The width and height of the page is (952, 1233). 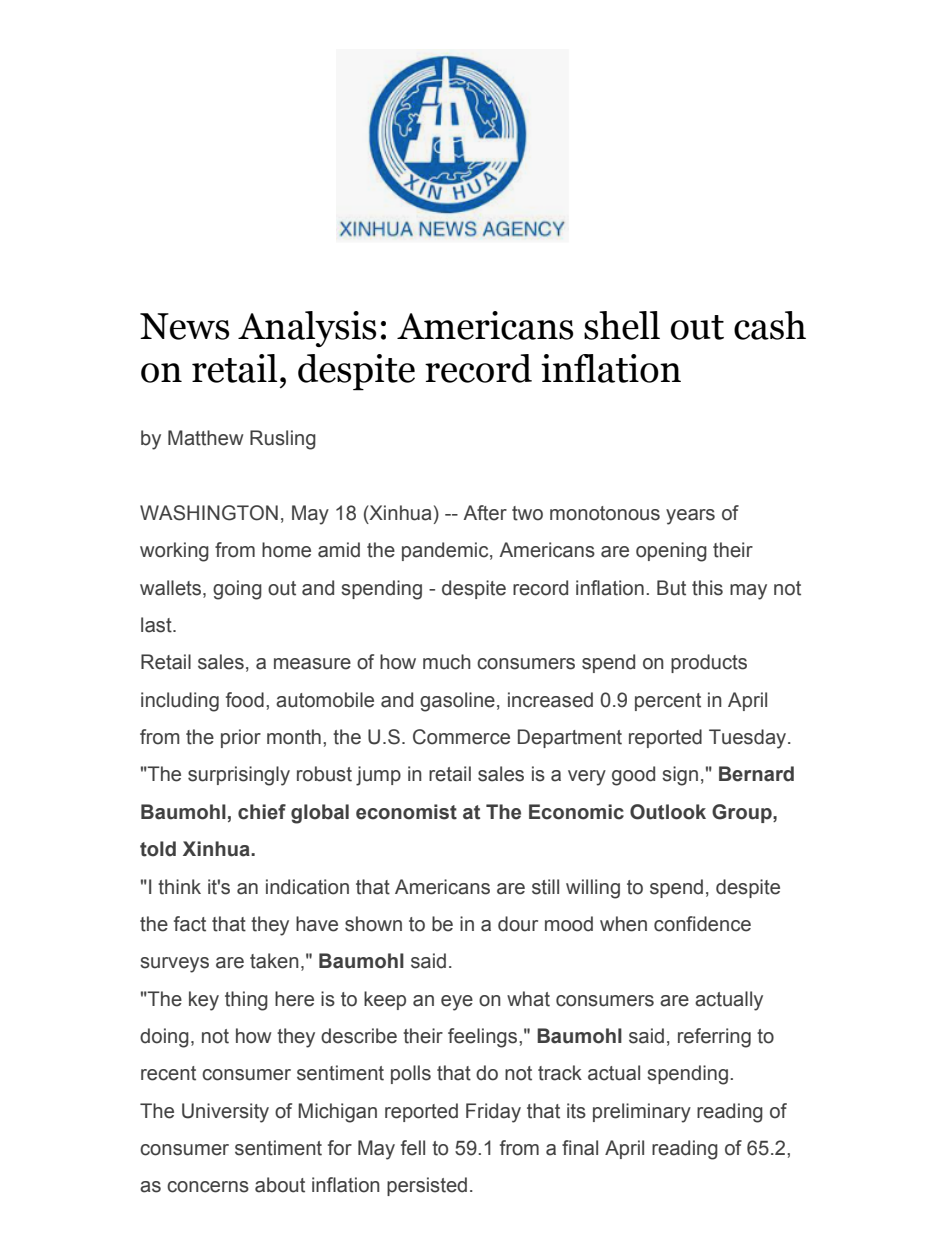 I want to click on this, so click(x=707, y=588).
